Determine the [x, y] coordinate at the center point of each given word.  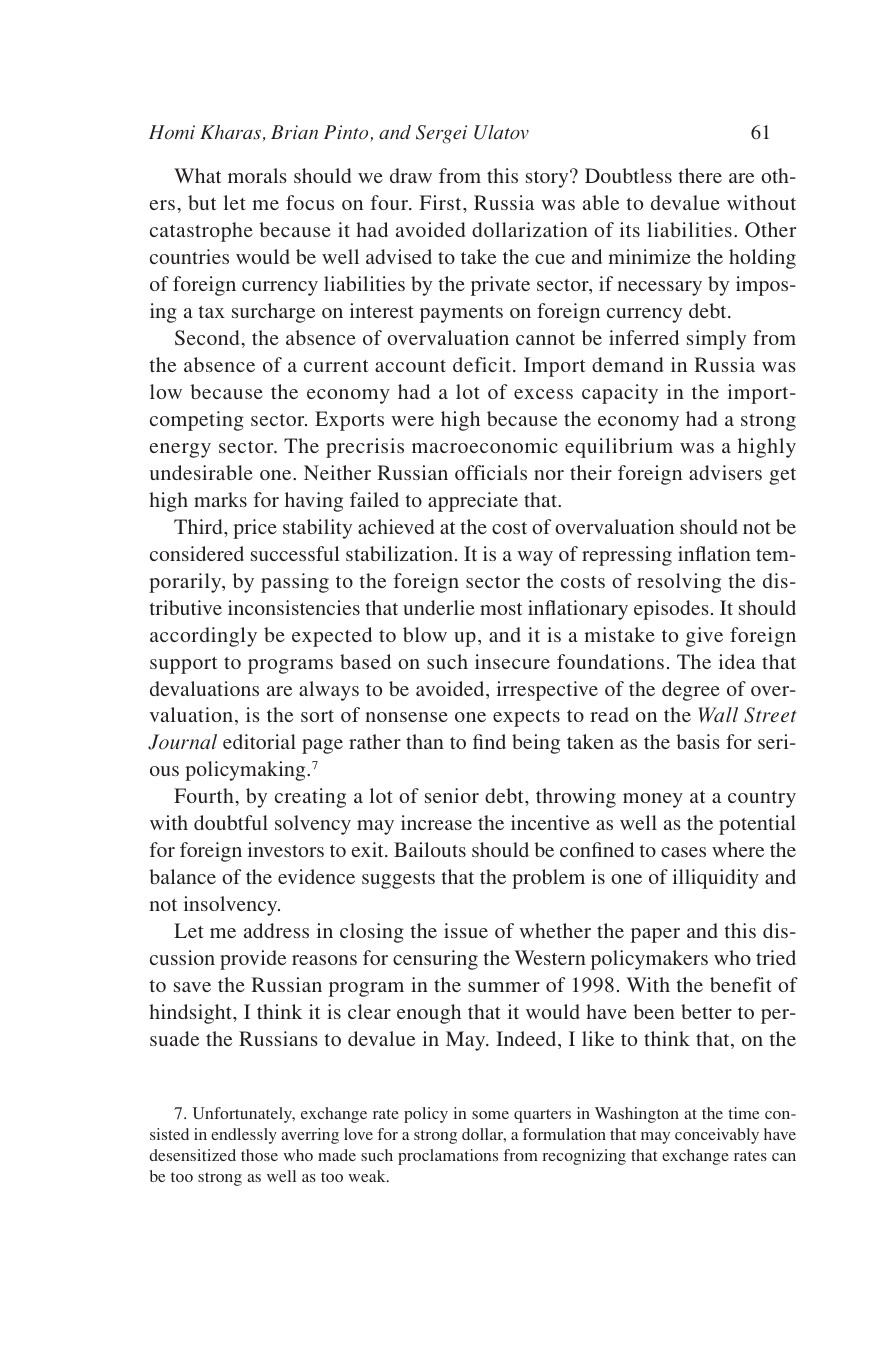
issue [466, 930]
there [700, 175]
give [704, 637]
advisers [725, 472]
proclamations [448, 1157]
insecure [512, 661]
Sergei [441, 134]
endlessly [244, 1136]
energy [180, 450]
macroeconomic [485, 445]
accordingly [203, 637]
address [276, 930]
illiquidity [716, 879]
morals [257, 175]
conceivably [717, 1136]
